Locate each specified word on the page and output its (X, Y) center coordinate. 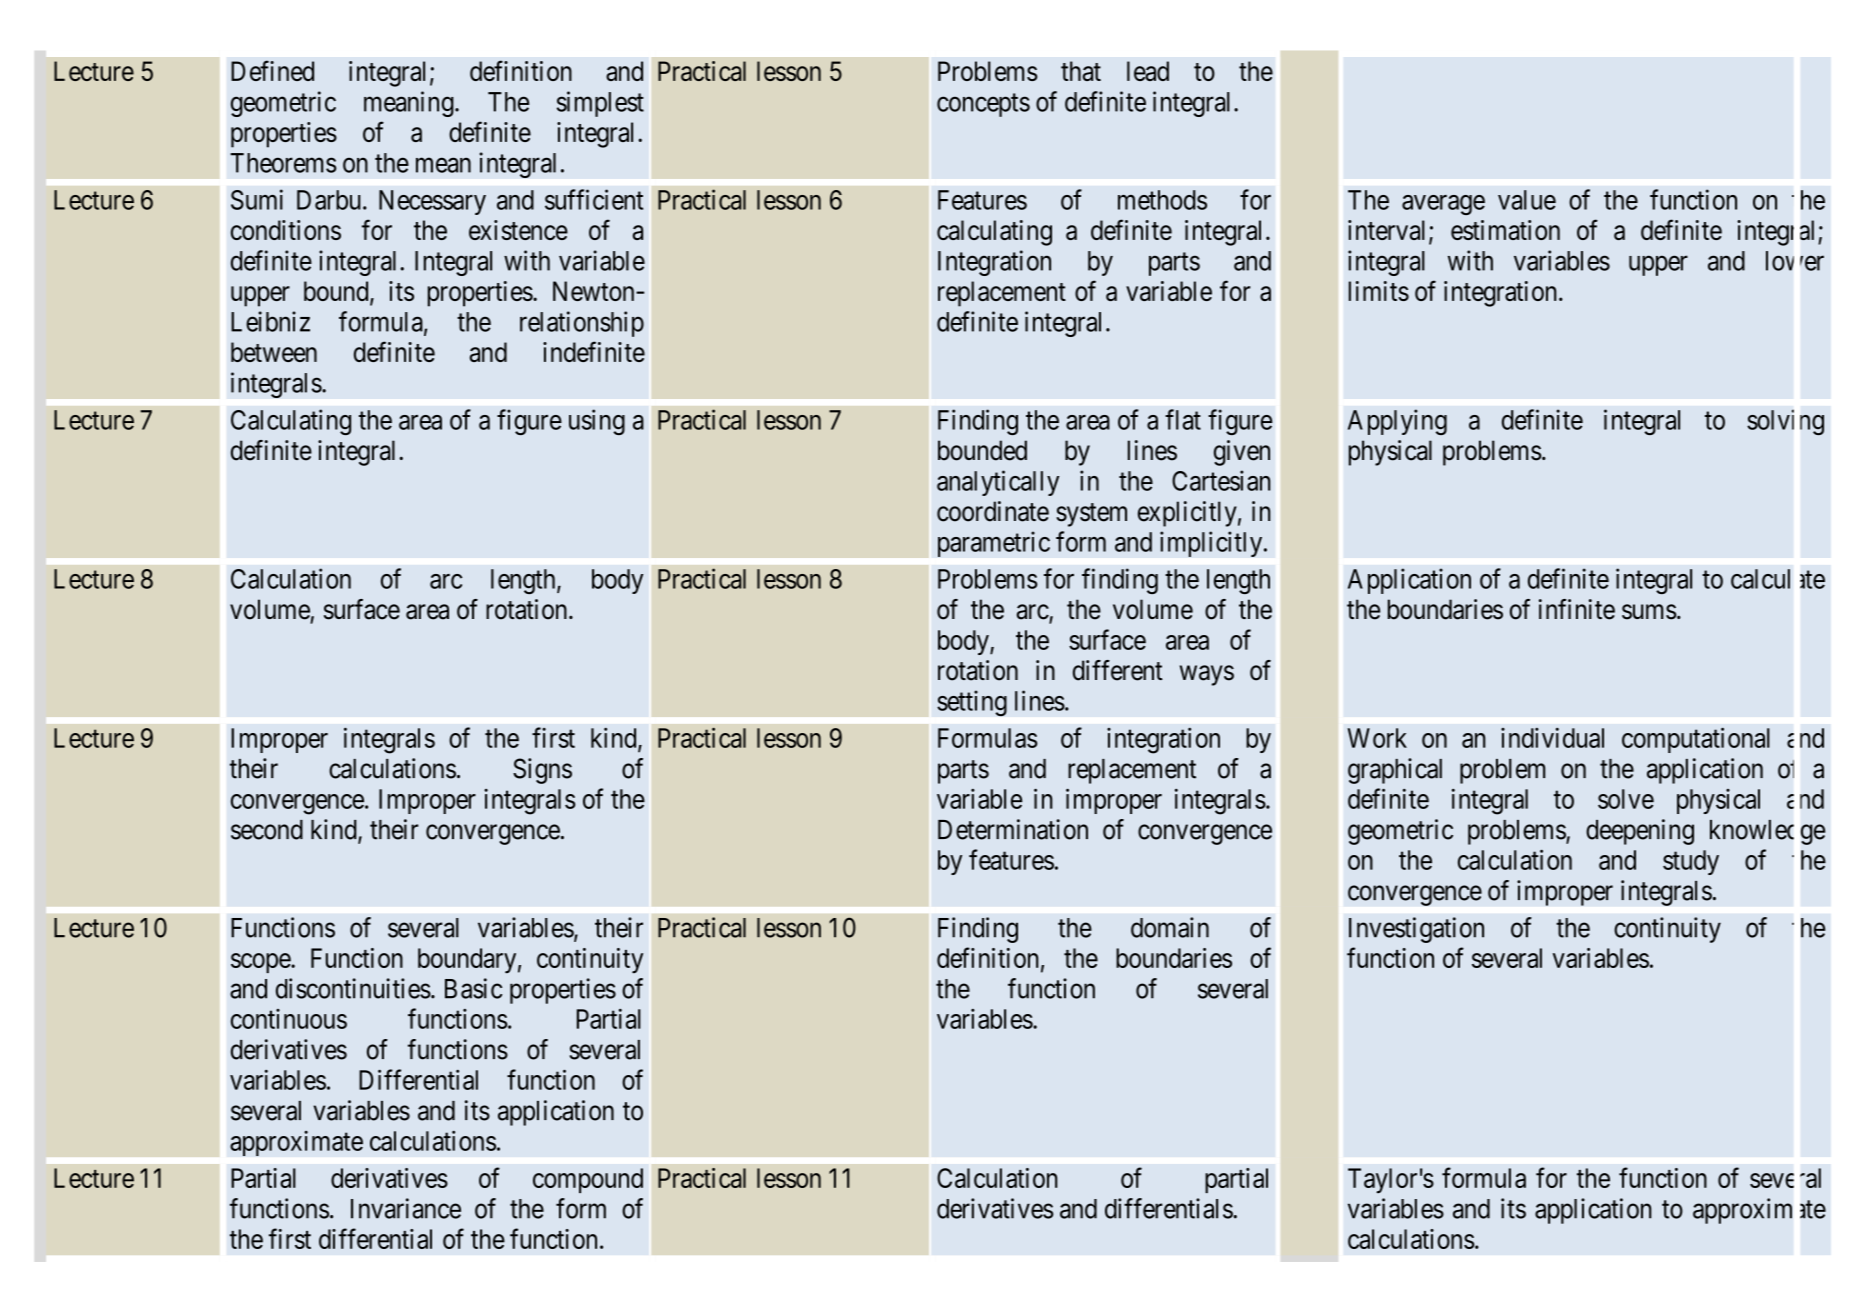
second (267, 830)
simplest (600, 104)
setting (972, 703)
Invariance (406, 1208)
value (1527, 200)
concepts (983, 105)
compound (588, 1180)
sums (1649, 612)
